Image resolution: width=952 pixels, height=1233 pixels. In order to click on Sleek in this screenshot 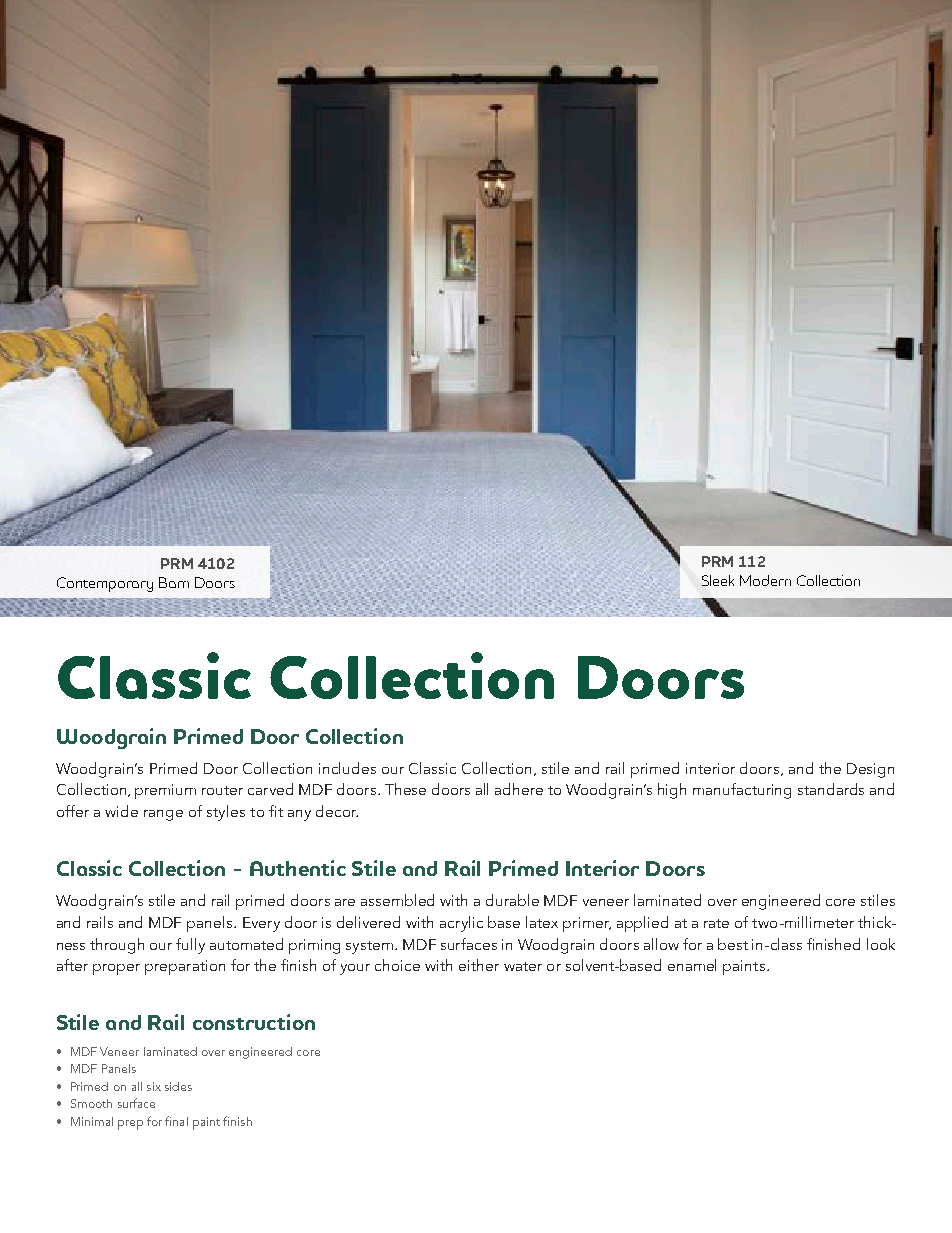, I will do `click(718, 580)`.
